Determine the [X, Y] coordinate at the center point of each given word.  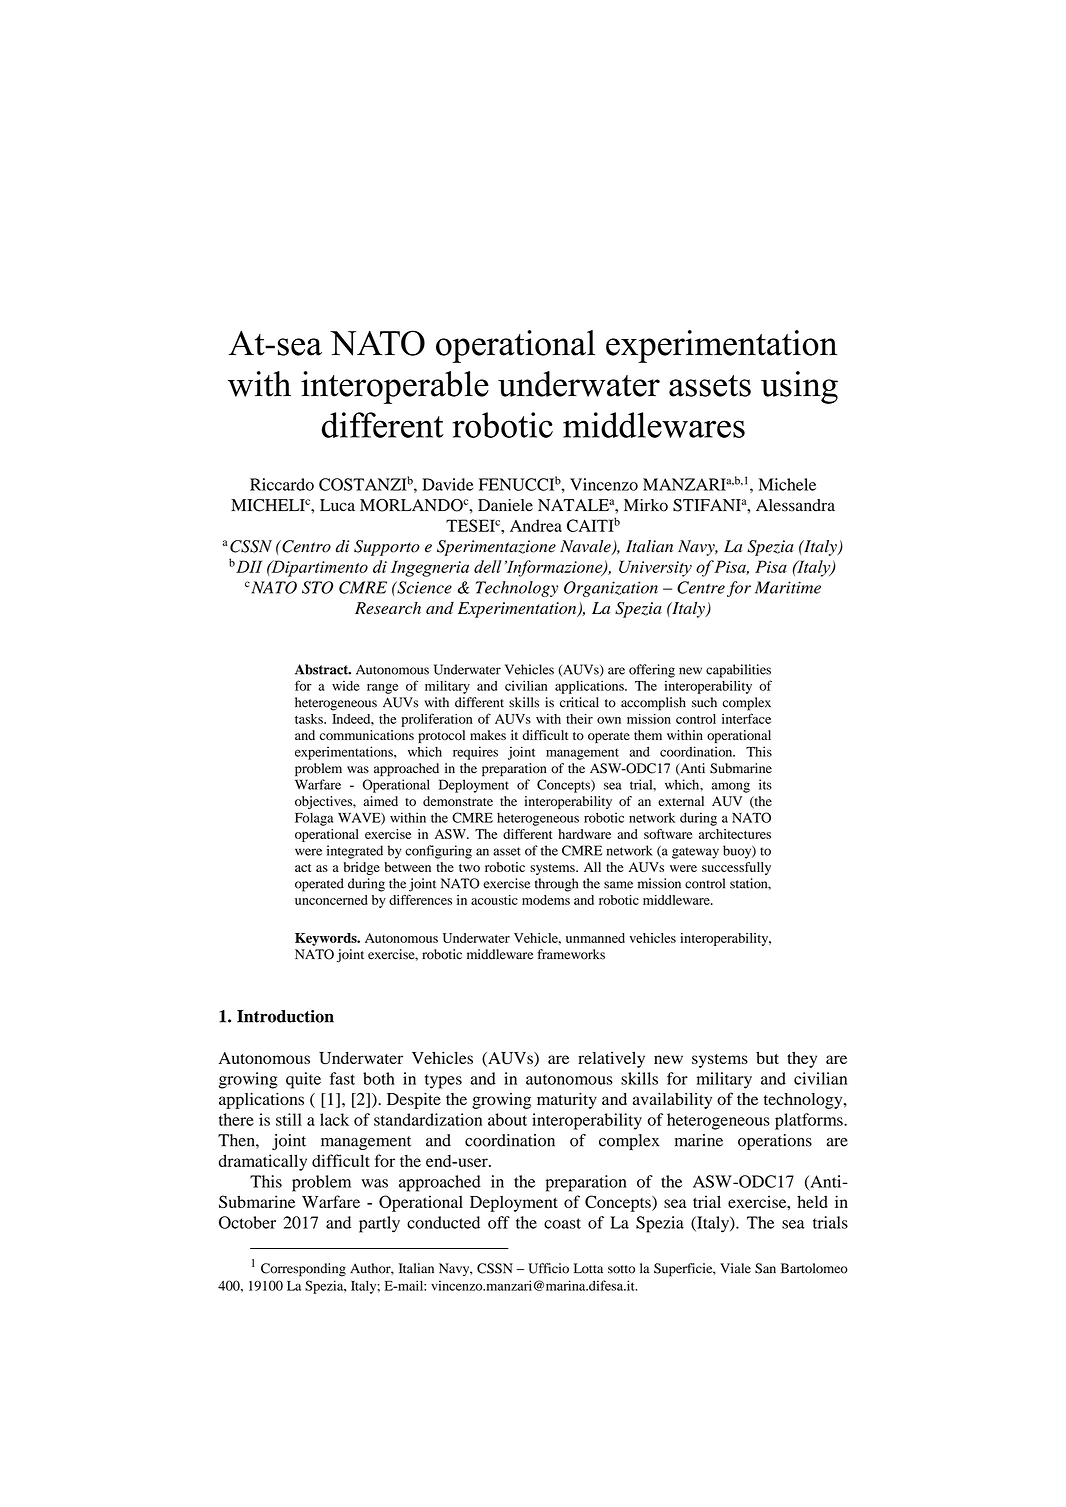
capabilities [738, 671]
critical [579, 702]
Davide [447, 484]
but [767, 1058]
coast [562, 1223]
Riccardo [282, 484]
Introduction [285, 1016]
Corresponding [303, 1270]
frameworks [571, 954]
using [799, 387]
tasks [310, 719]
